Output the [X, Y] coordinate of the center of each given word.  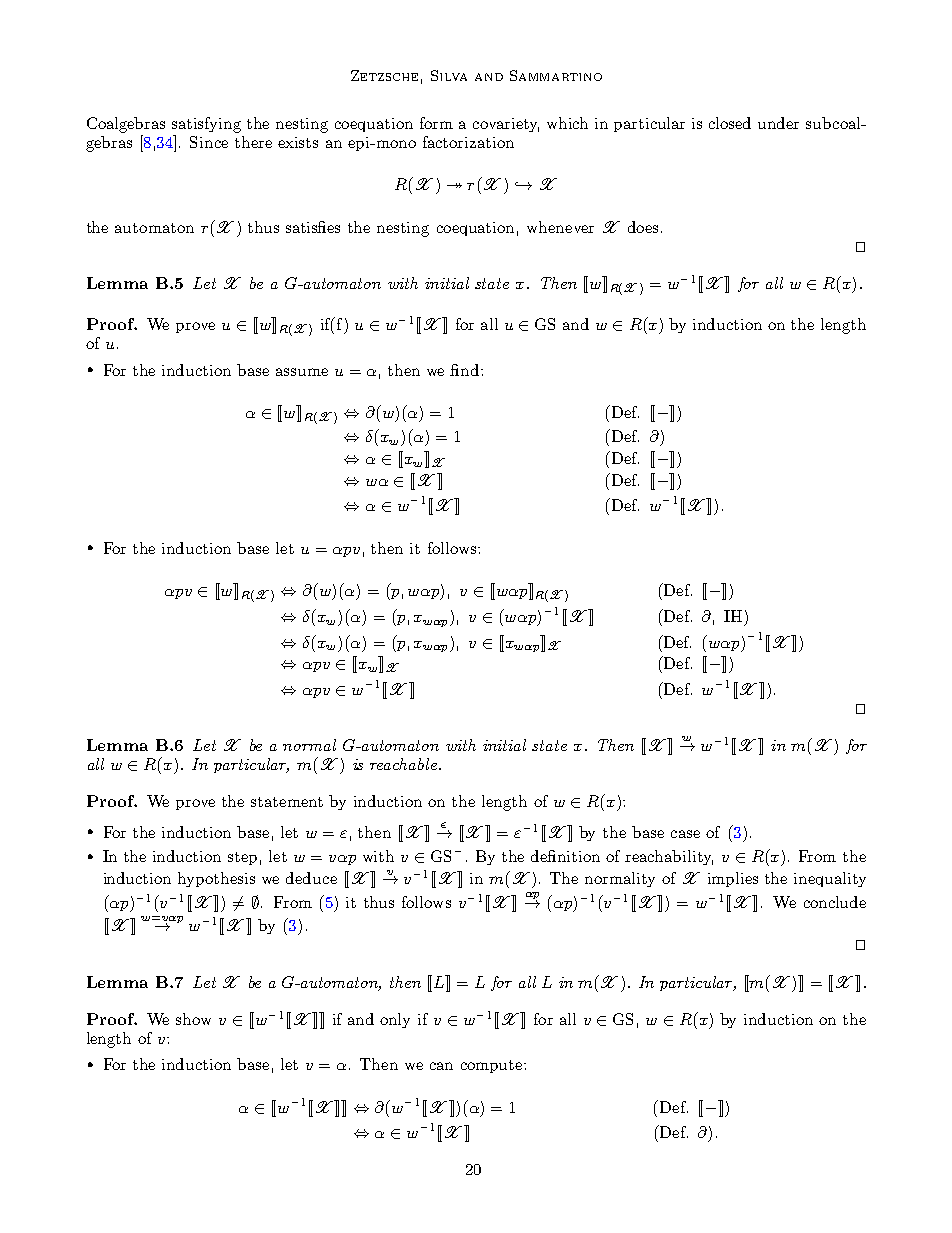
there [253, 142]
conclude [835, 902]
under [778, 123]
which [567, 123]
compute [493, 1066]
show [193, 1019]
